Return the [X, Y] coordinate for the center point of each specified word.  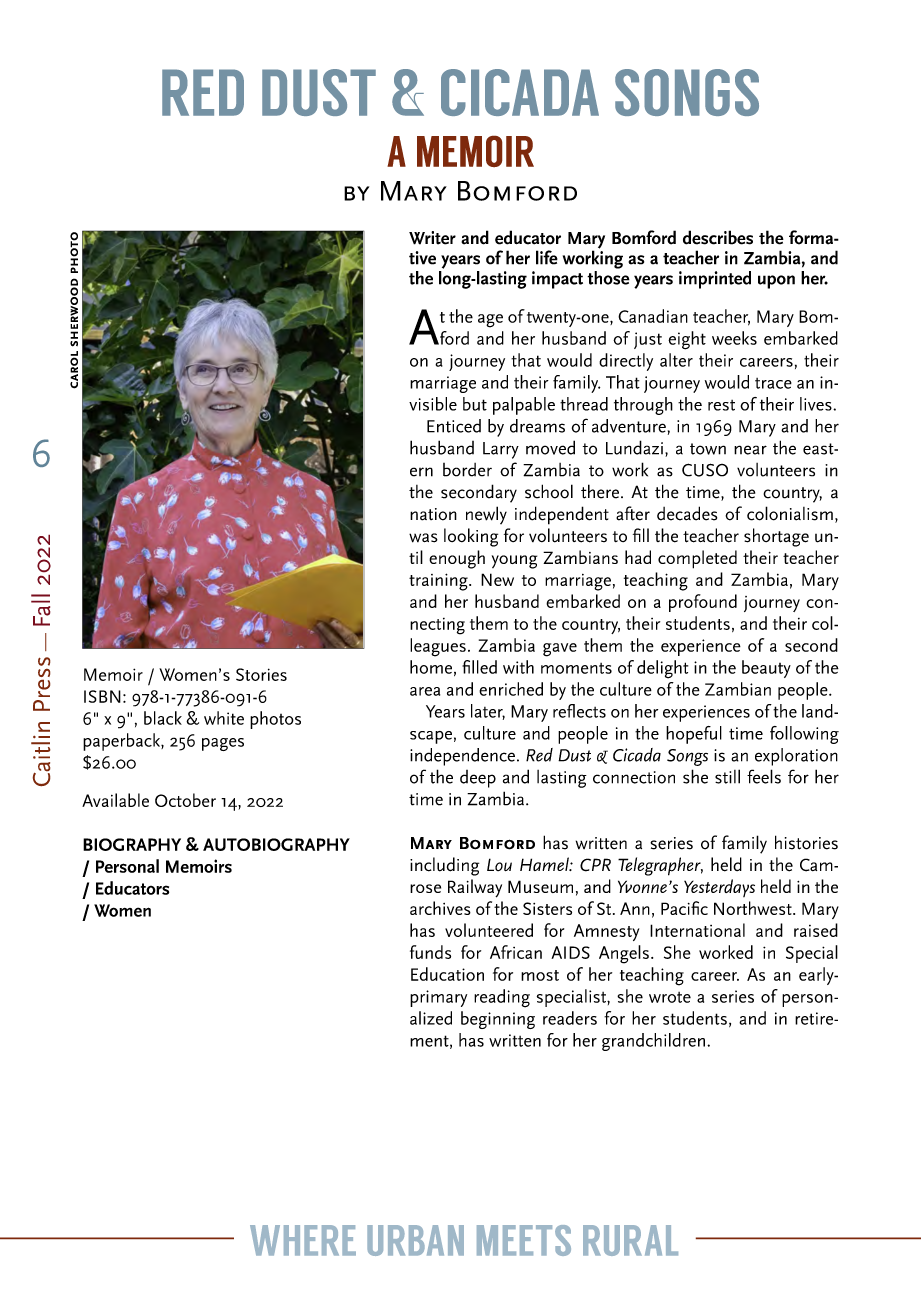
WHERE [303, 1240]
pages [223, 744]
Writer [432, 238]
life [547, 257]
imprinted [715, 280]
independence [462, 757]
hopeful [694, 735]
